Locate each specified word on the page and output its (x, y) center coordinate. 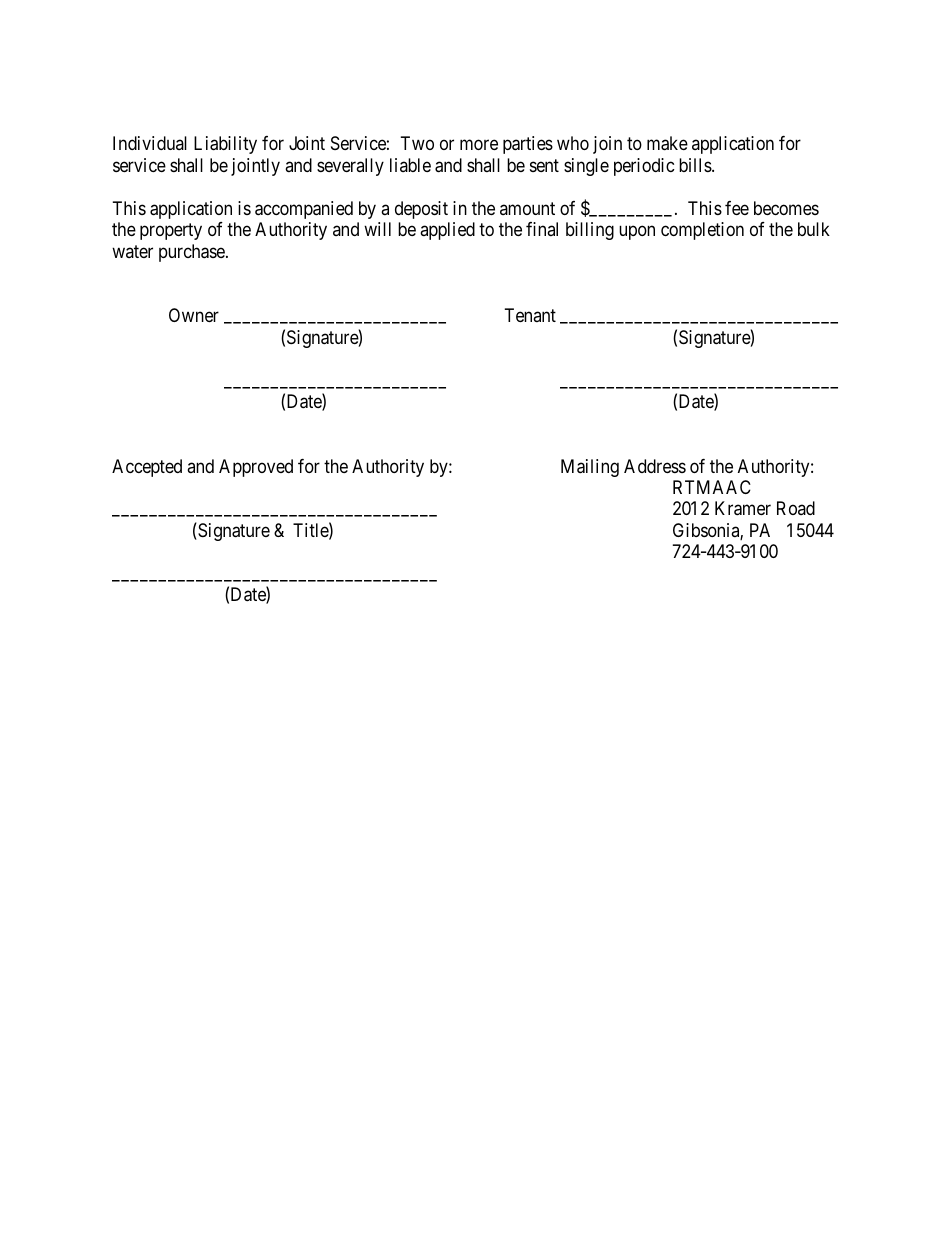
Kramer (743, 508)
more (479, 145)
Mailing (590, 468)
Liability (225, 145)
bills (696, 165)
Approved (256, 468)
